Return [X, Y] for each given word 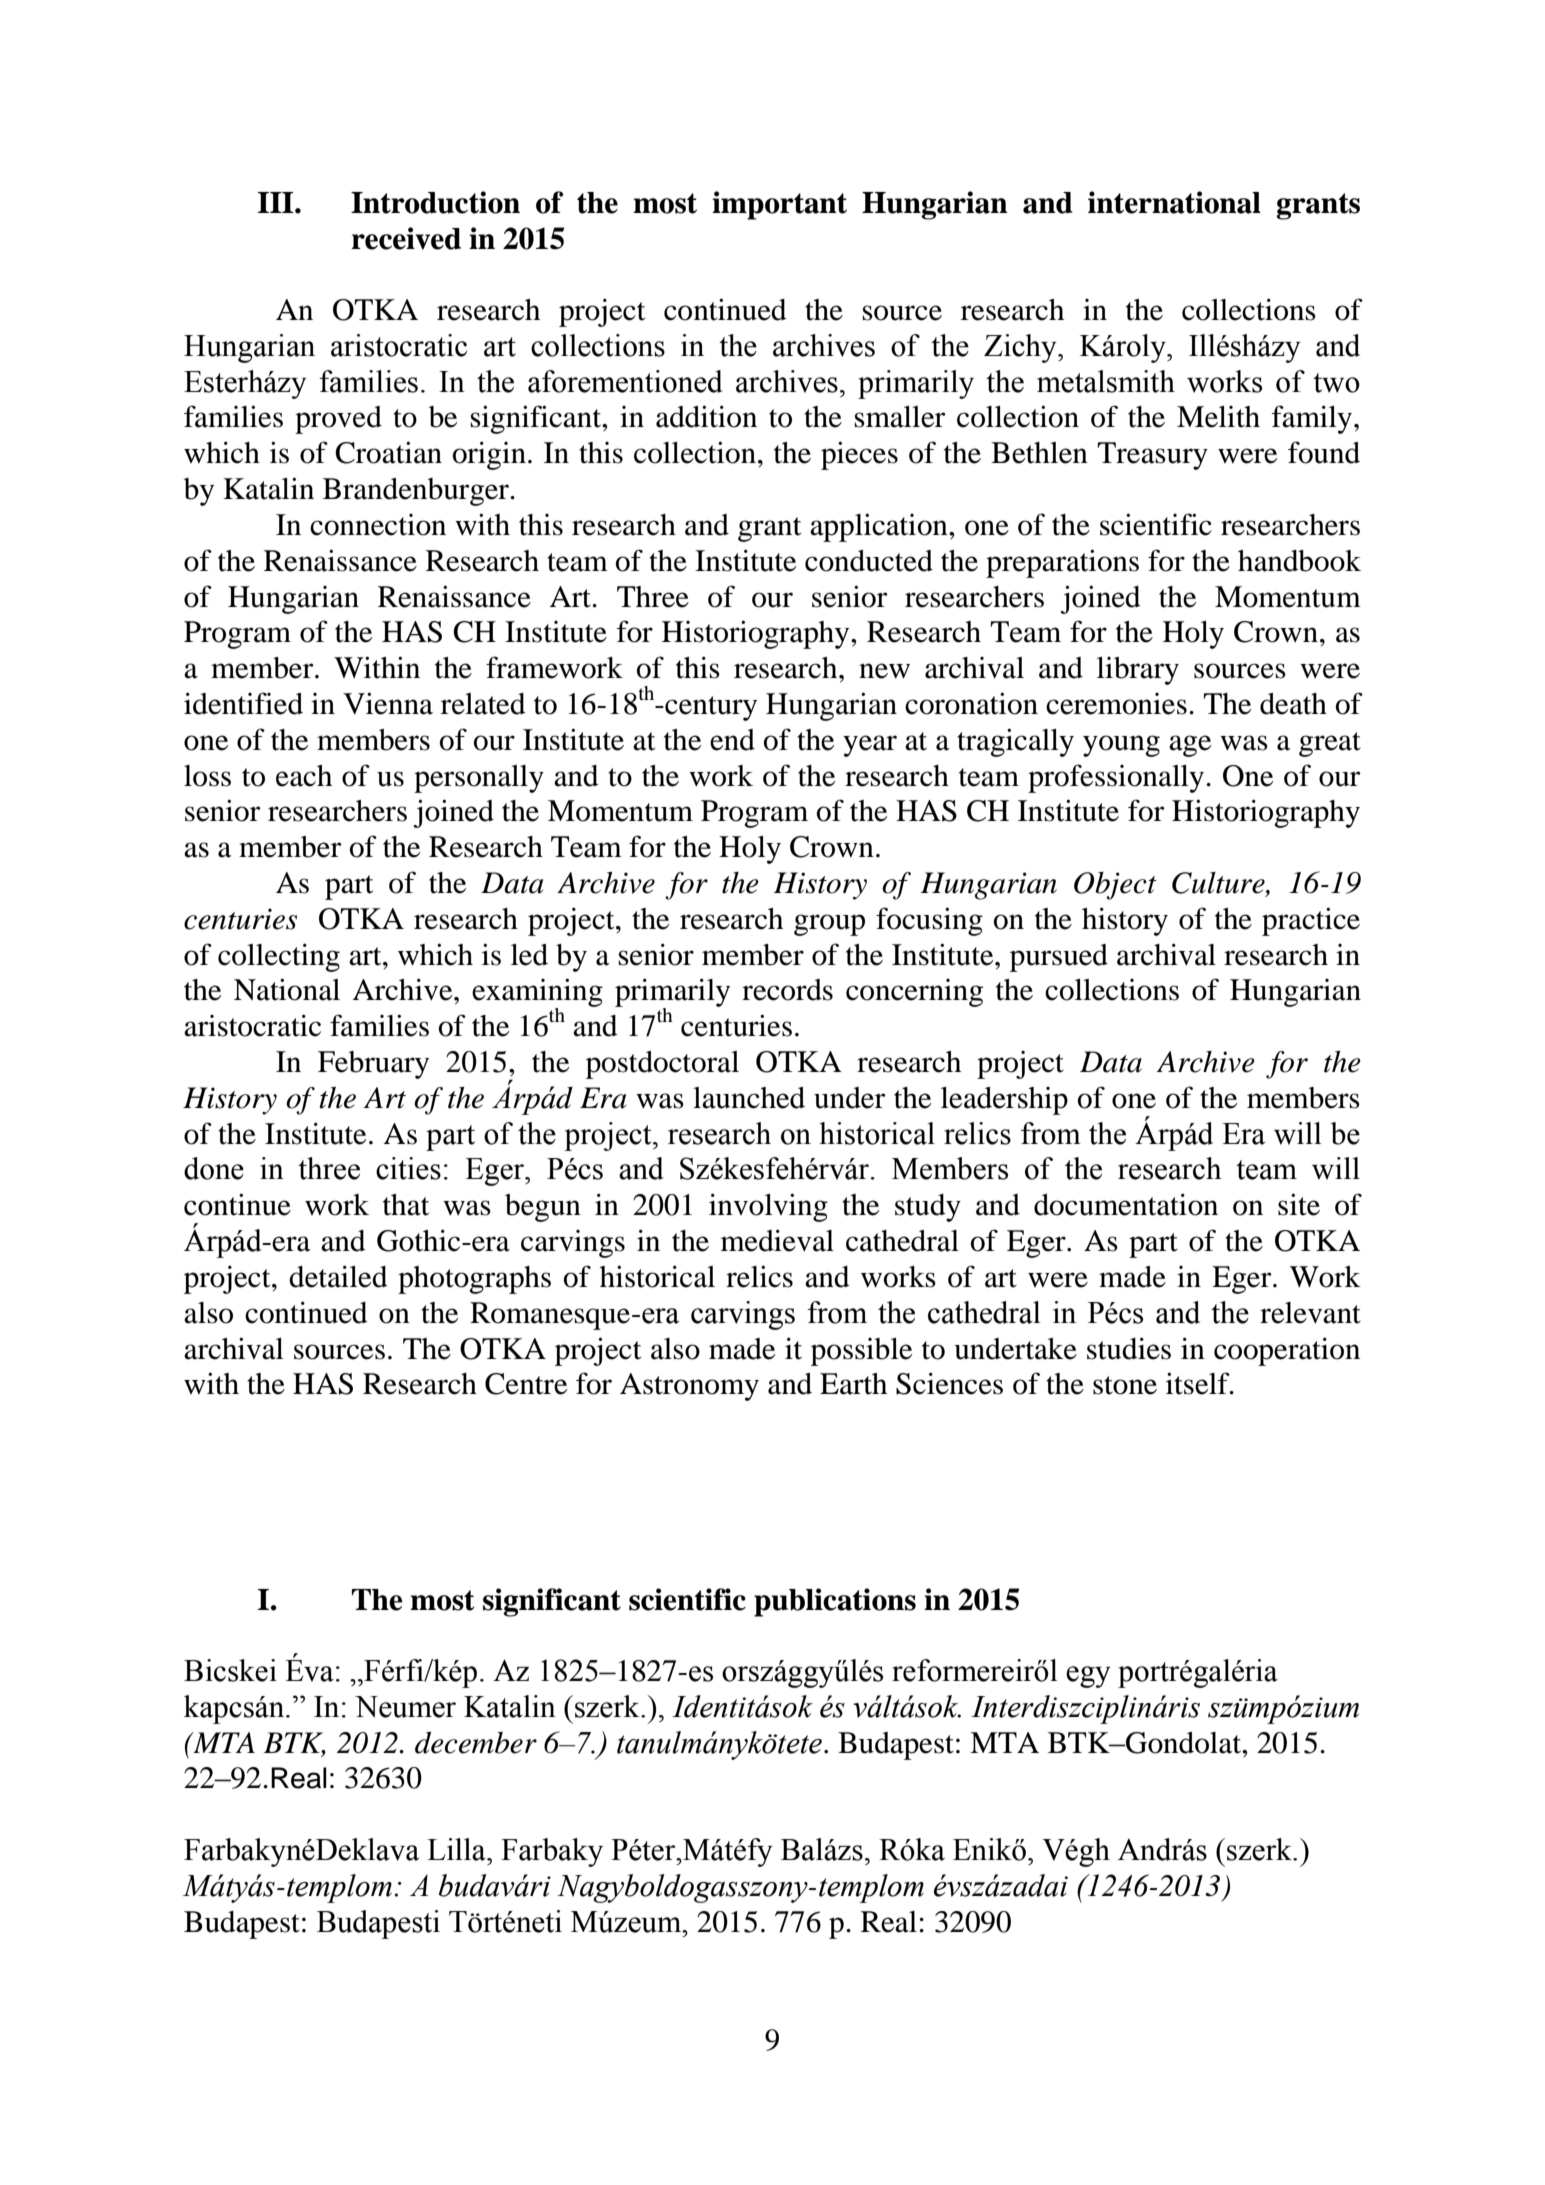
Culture [1219, 884]
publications [835, 1602]
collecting [279, 957]
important [779, 205]
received [406, 238]
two [1336, 383]
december [476, 1742]
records [787, 990]
